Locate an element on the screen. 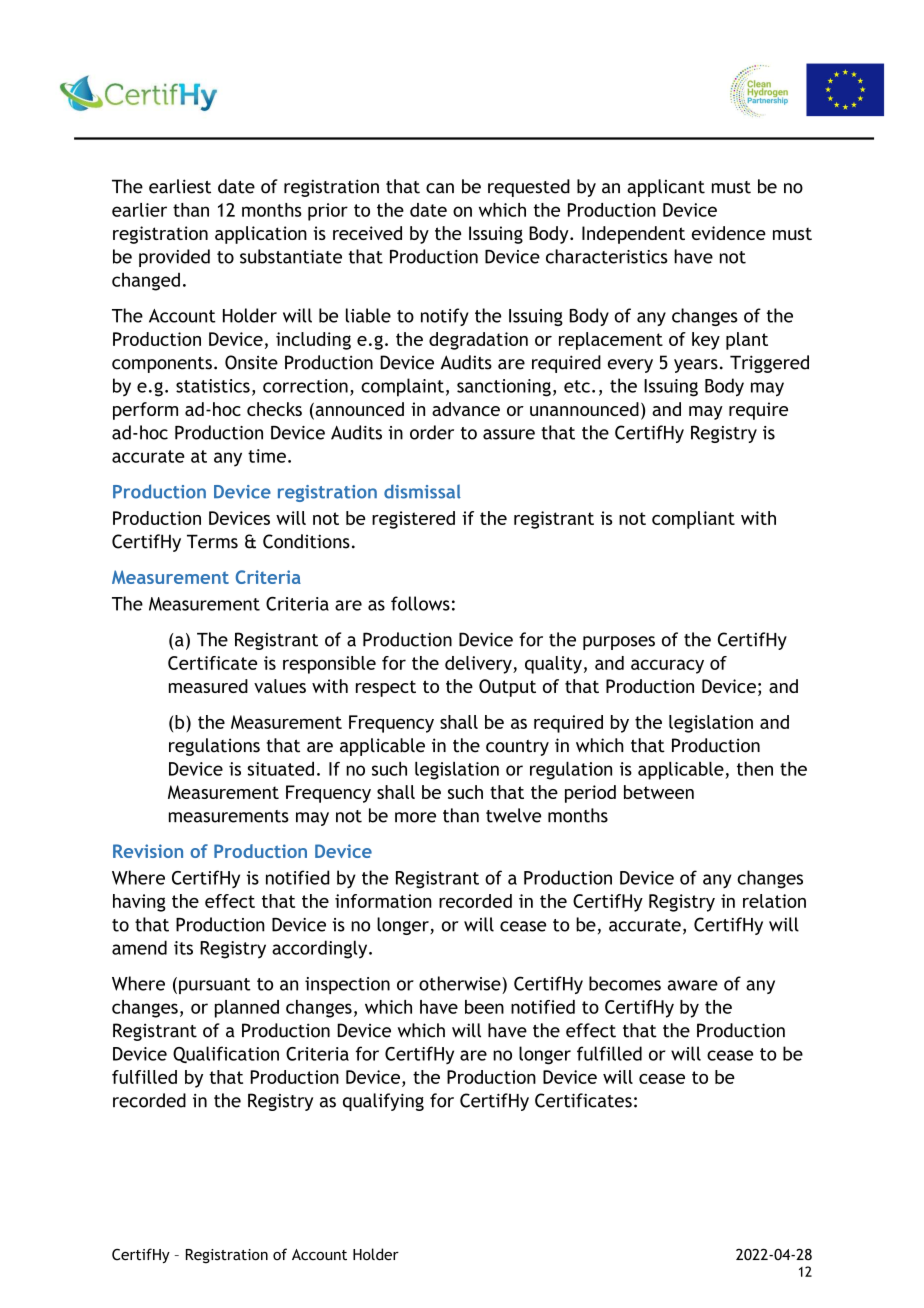  evidence is located at coordinates (729, 233).
